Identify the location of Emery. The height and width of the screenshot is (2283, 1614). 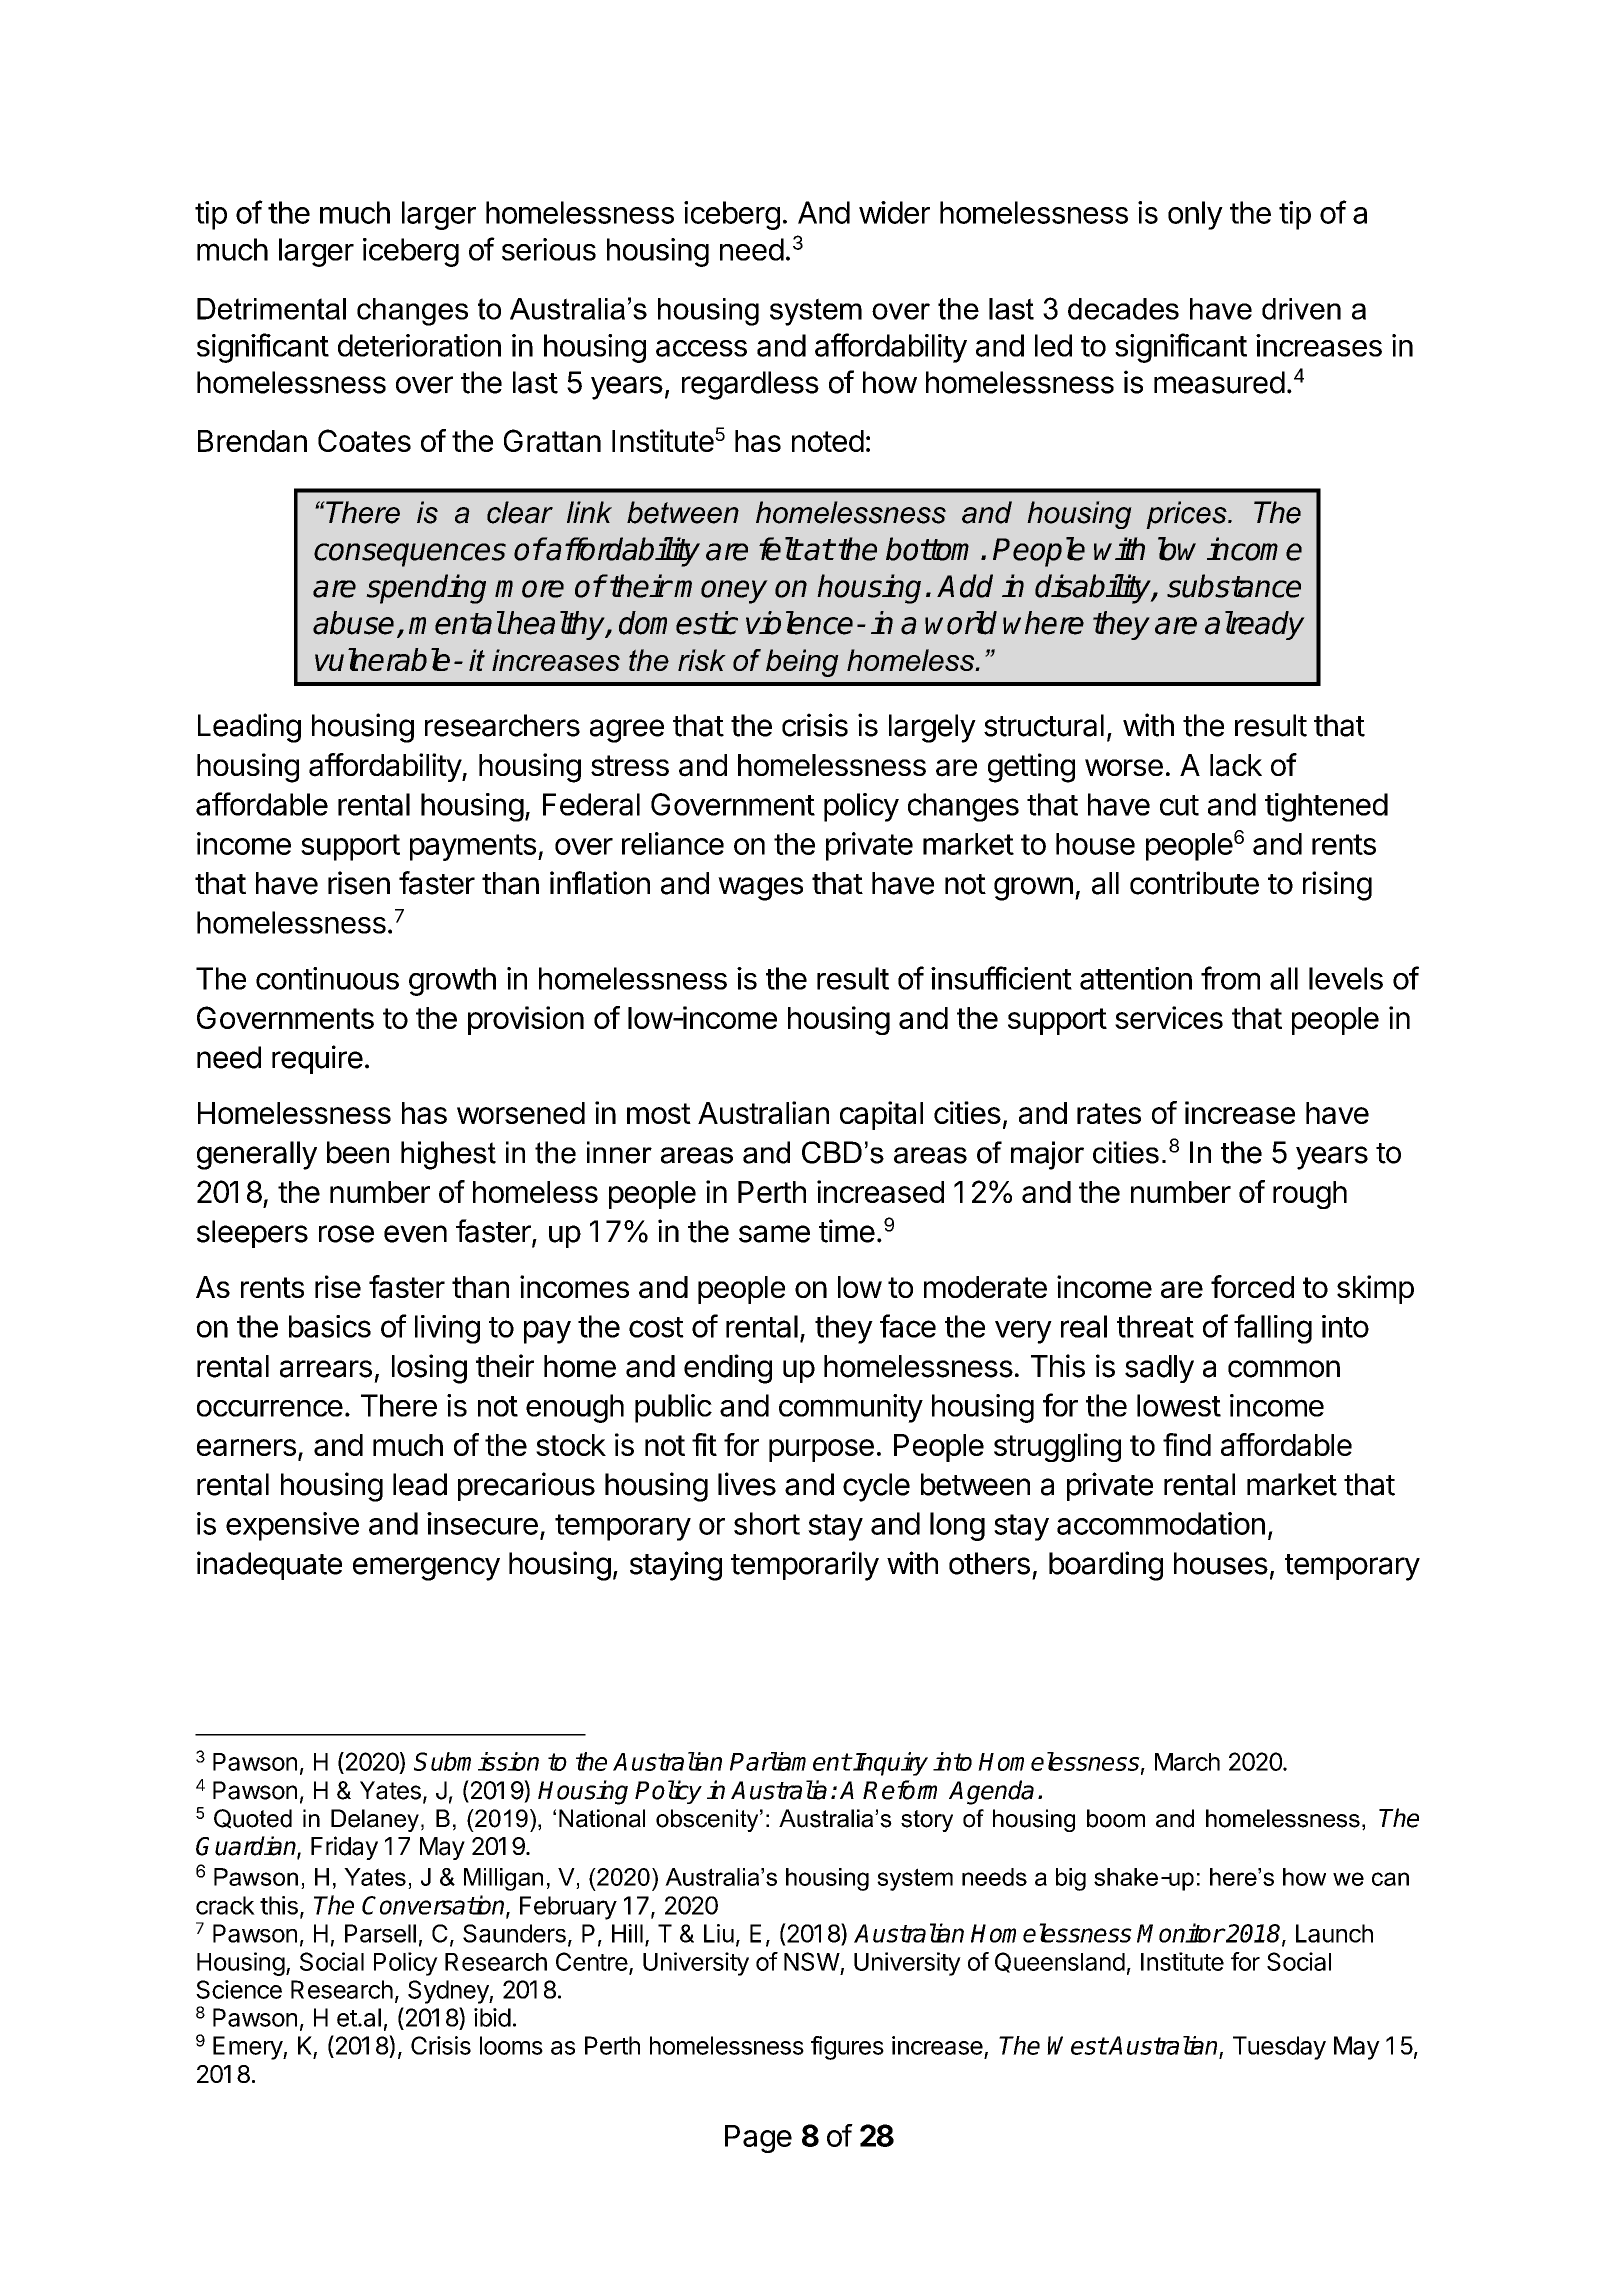
(248, 2048).
